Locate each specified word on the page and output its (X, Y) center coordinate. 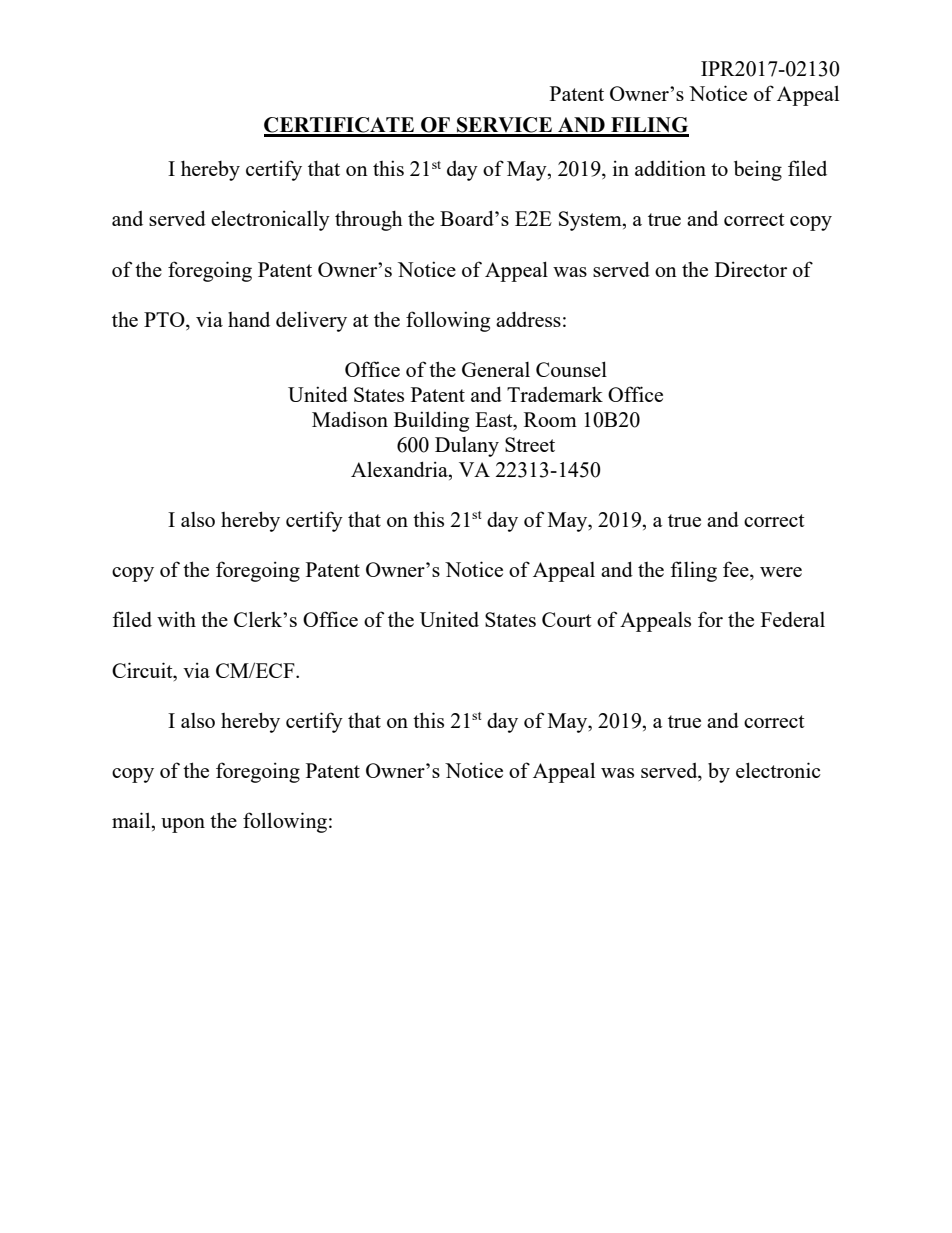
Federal (793, 619)
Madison (350, 419)
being (758, 170)
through (369, 220)
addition (670, 168)
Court (567, 619)
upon (183, 825)
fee (737, 570)
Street (530, 444)
